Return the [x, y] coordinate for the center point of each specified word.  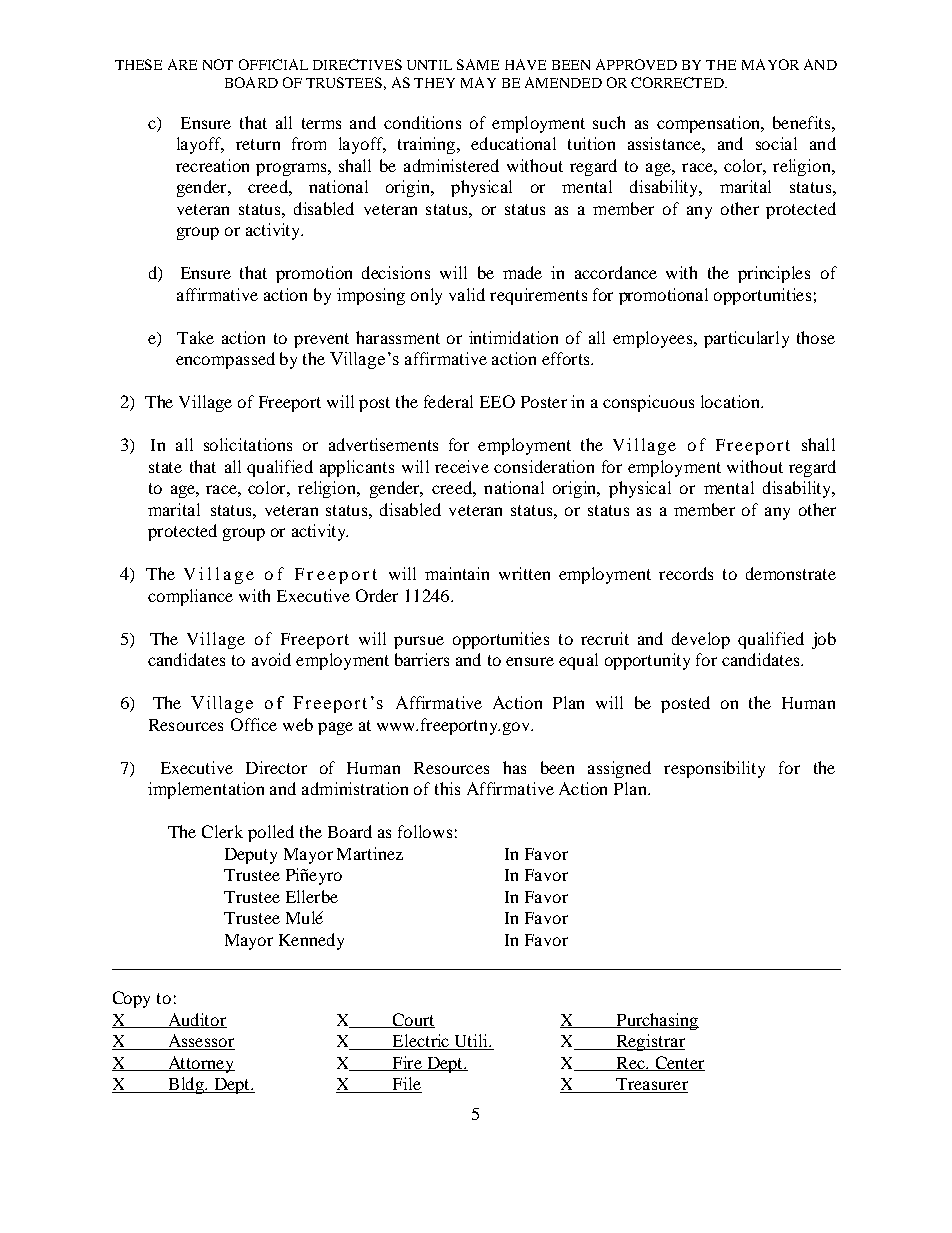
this [447, 788]
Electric [421, 1042]
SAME [478, 64]
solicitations [248, 444]
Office [254, 724]
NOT [218, 64]
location [731, 401]
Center [679, 1063]
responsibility [714, 769]
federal [448, 401]
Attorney [200, 1064]
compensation [710, 124]
